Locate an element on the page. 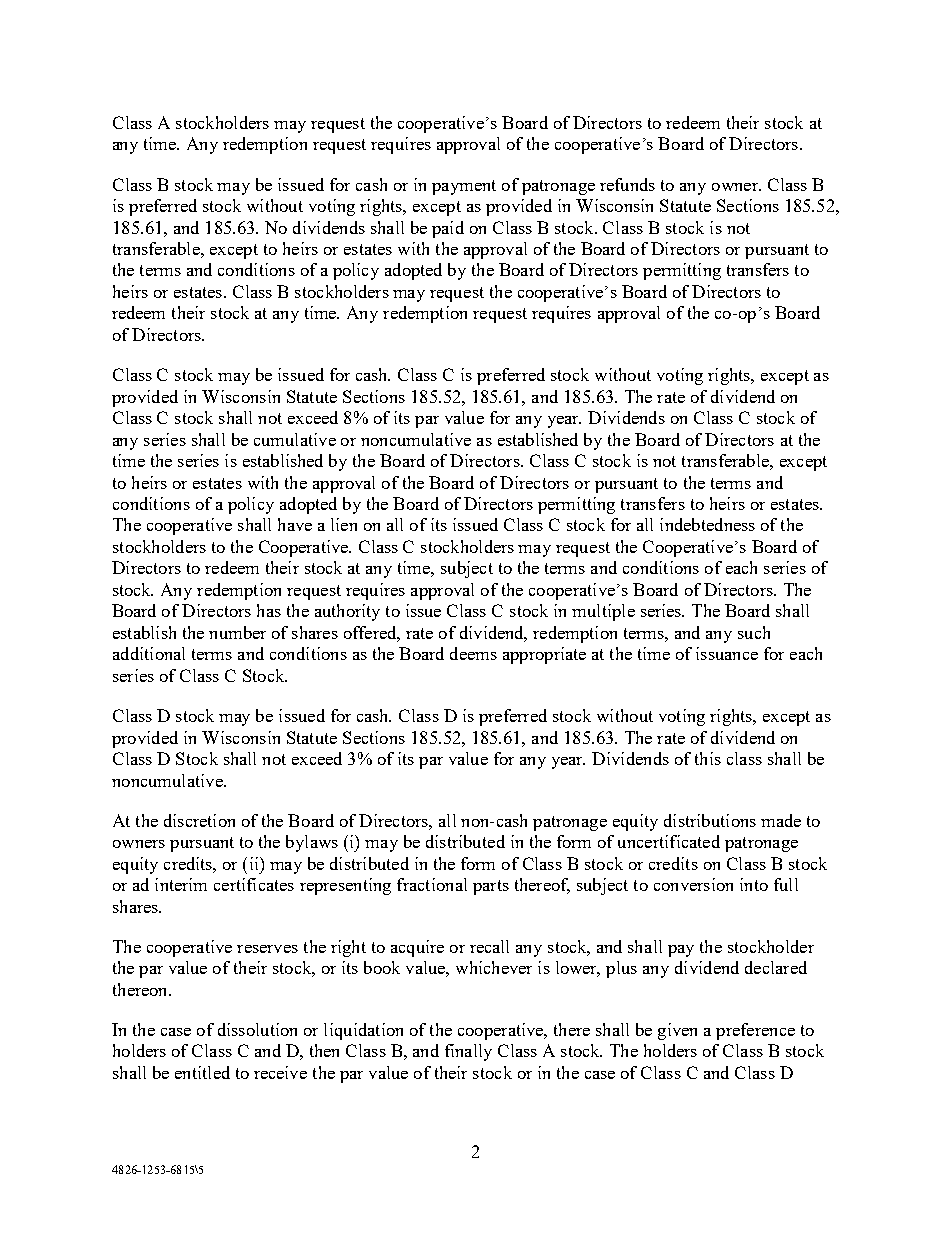 The image size is (952, 1233). finally is located at coordinates (468, 1052).
